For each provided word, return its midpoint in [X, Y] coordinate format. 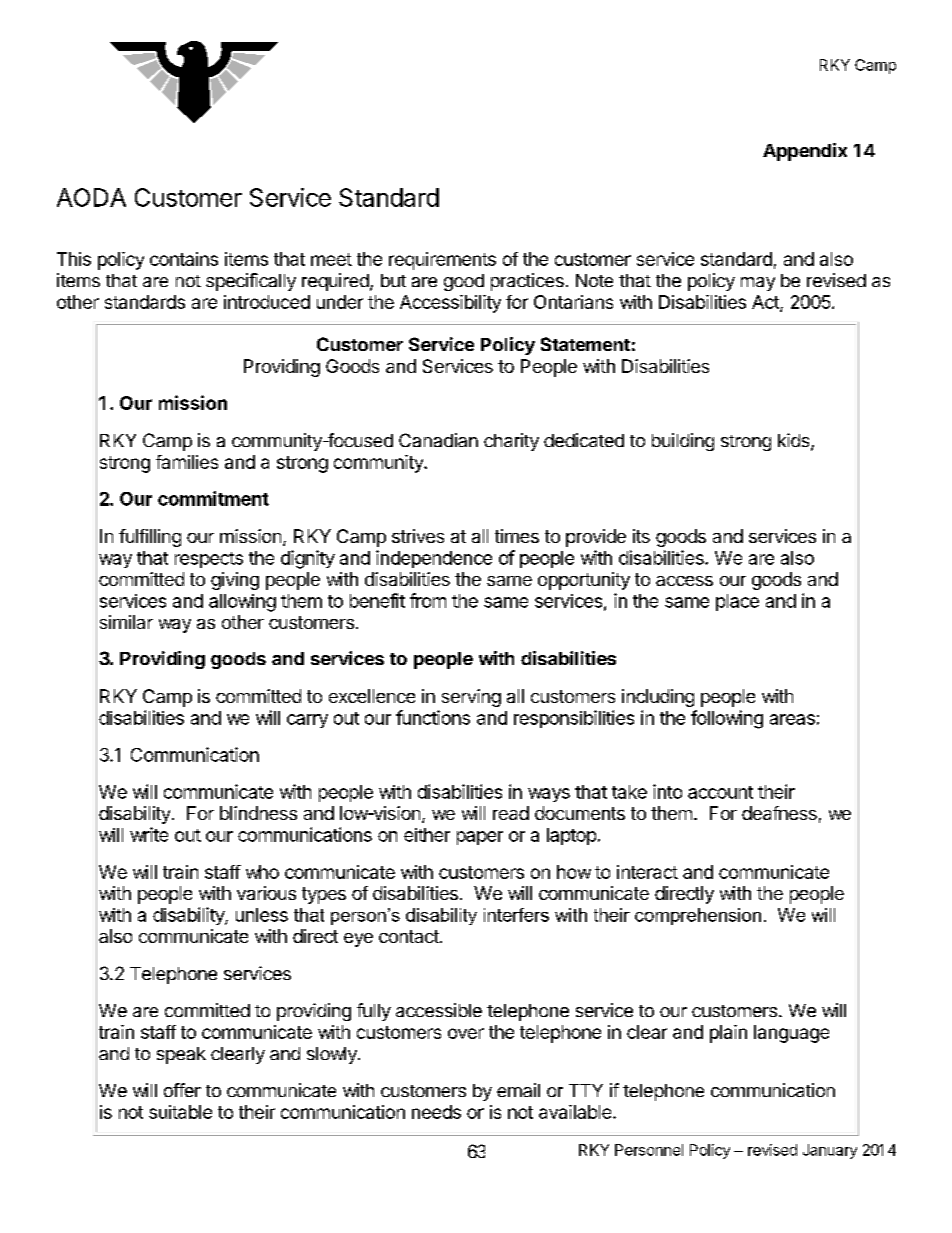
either [427, 835]
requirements [442, 261]
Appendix [805, 152]
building [683, 442]
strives [418, 536]
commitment [213, 498]
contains [184, 259]
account [720, 792]
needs [436, 1112]
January [830, 1151]
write [149, 834]
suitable [180, 1112]
